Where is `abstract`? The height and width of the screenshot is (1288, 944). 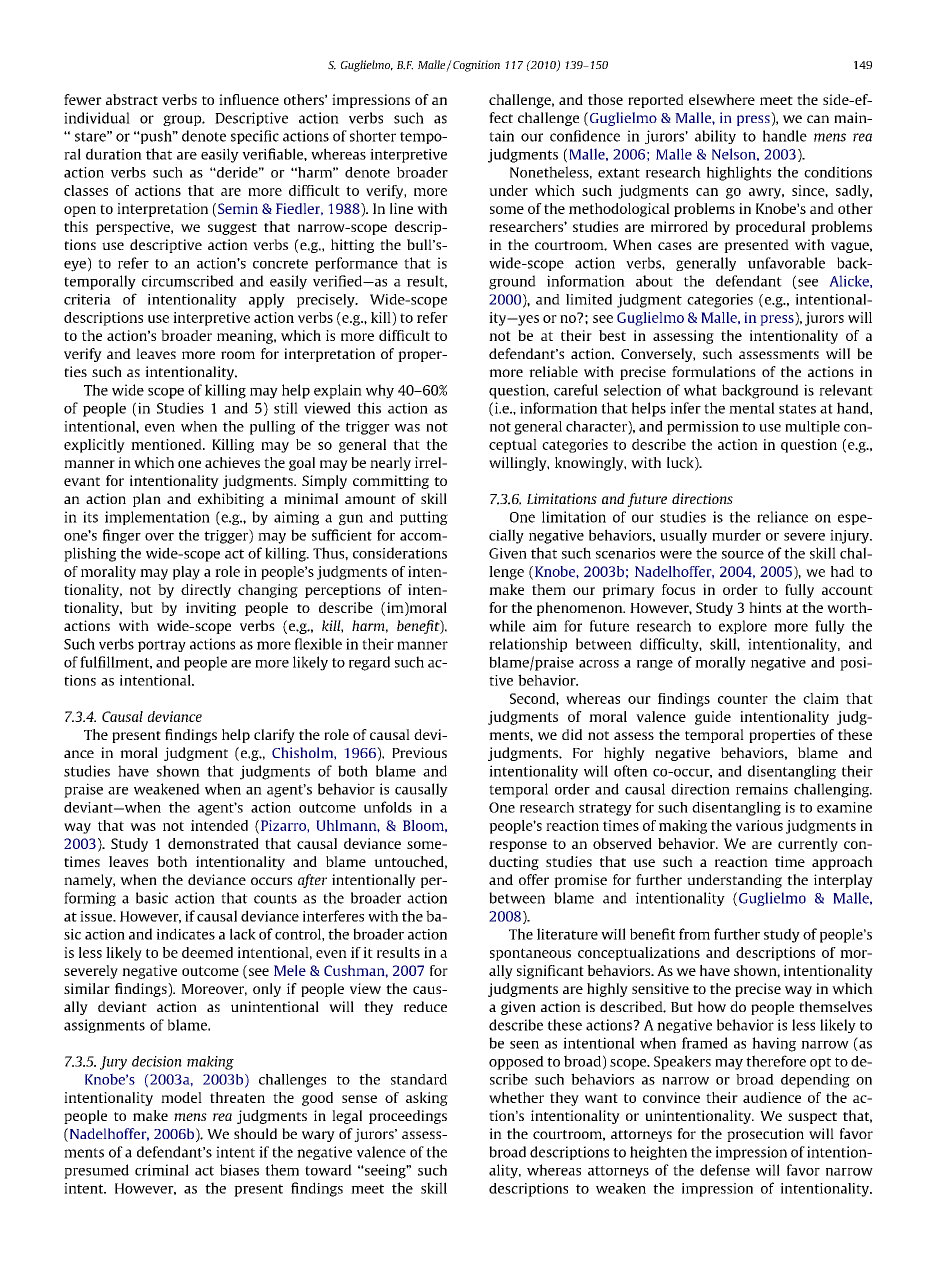
abstract is located at coordinates (132, 99).
